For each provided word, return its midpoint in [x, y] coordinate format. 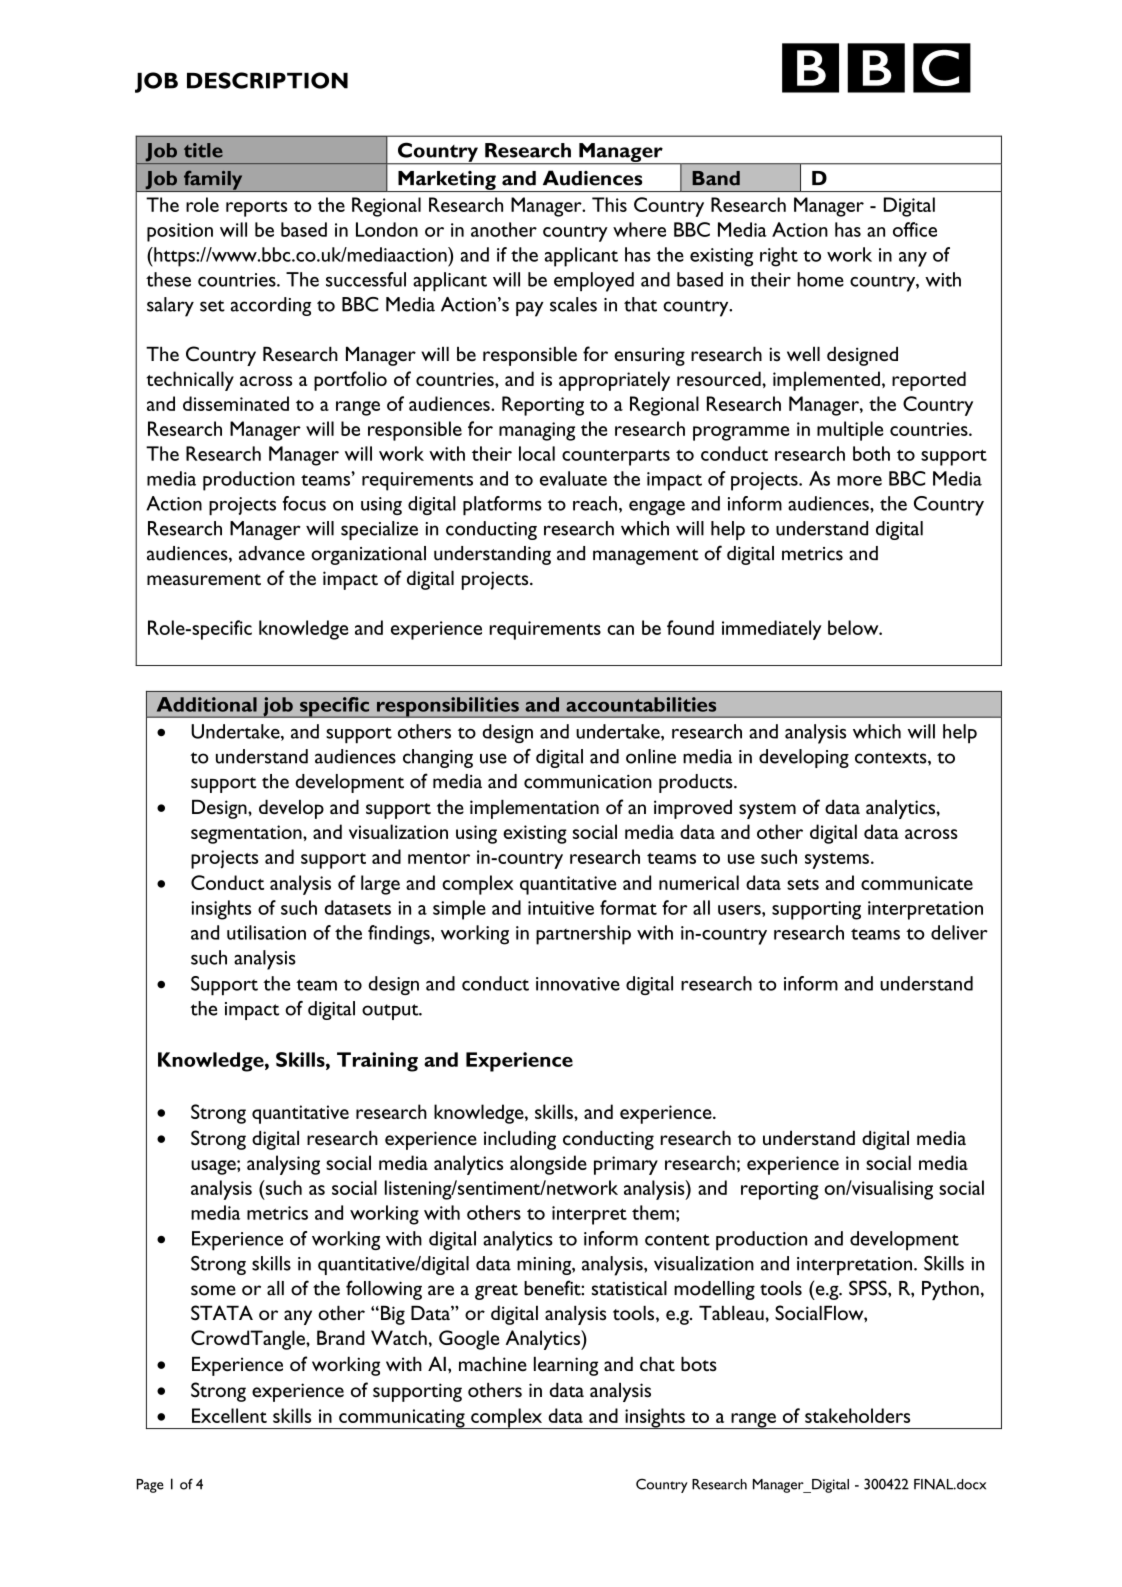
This [609, 204]
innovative [578, 984]
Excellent [229, 1415]
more [859, 481]
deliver [959, 932]
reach [595, 503]
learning [566, 1366]
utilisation [266, 932]
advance [272, 553]
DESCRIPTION [267, 80]
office [915, 229]
